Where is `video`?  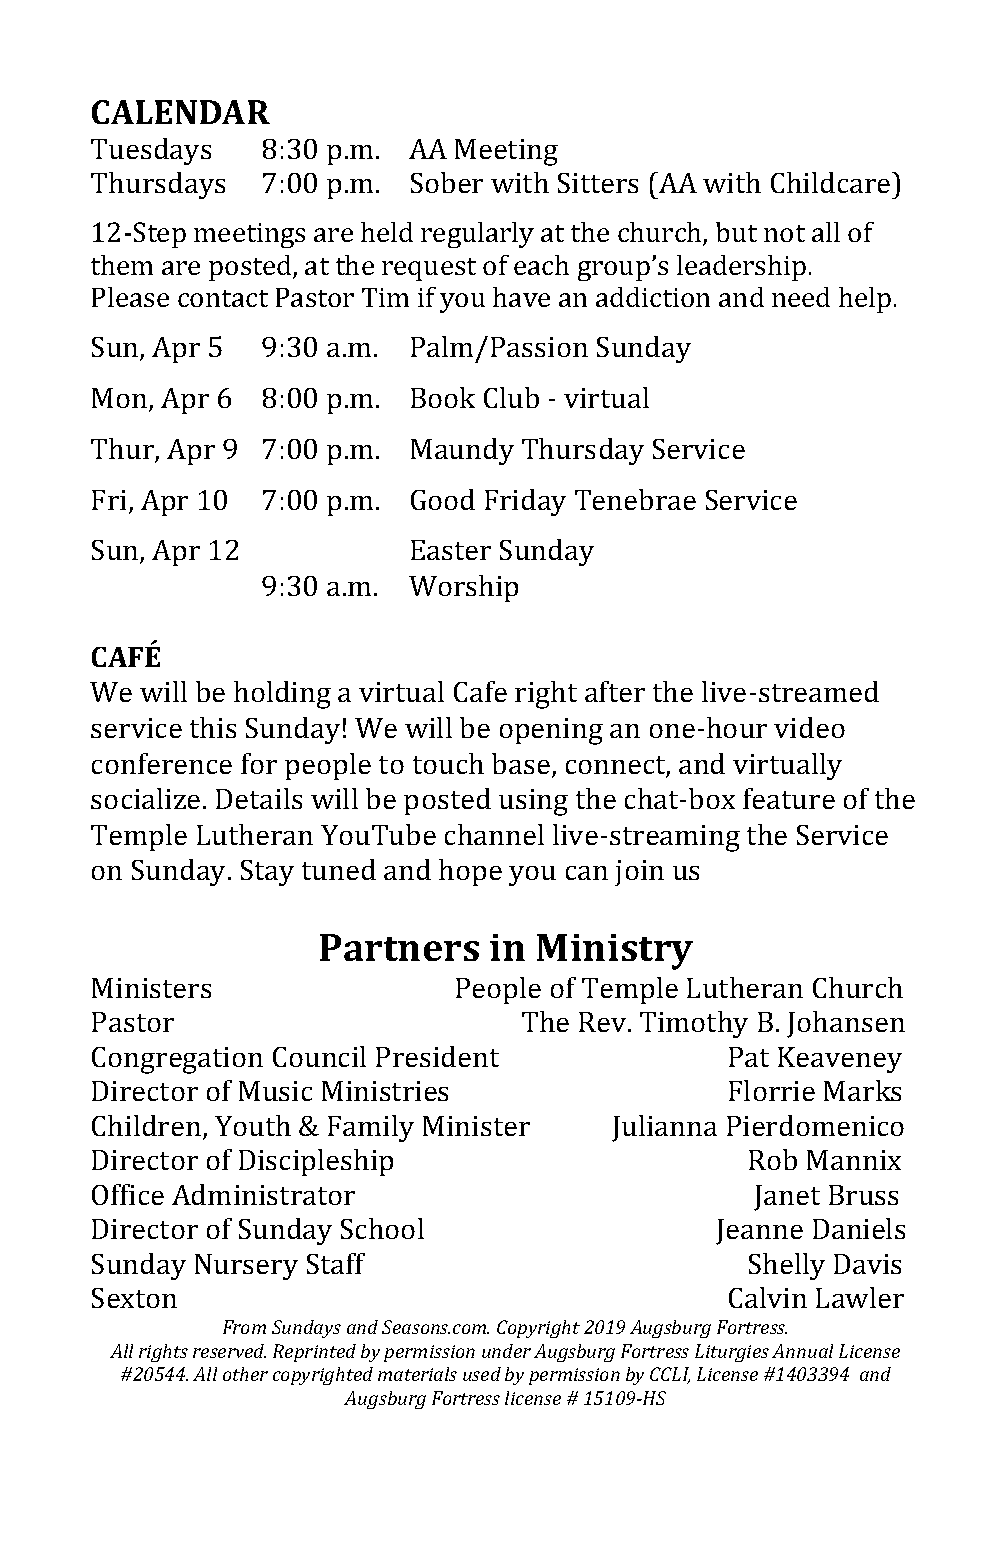 video is located at coordinates (809, 727).
